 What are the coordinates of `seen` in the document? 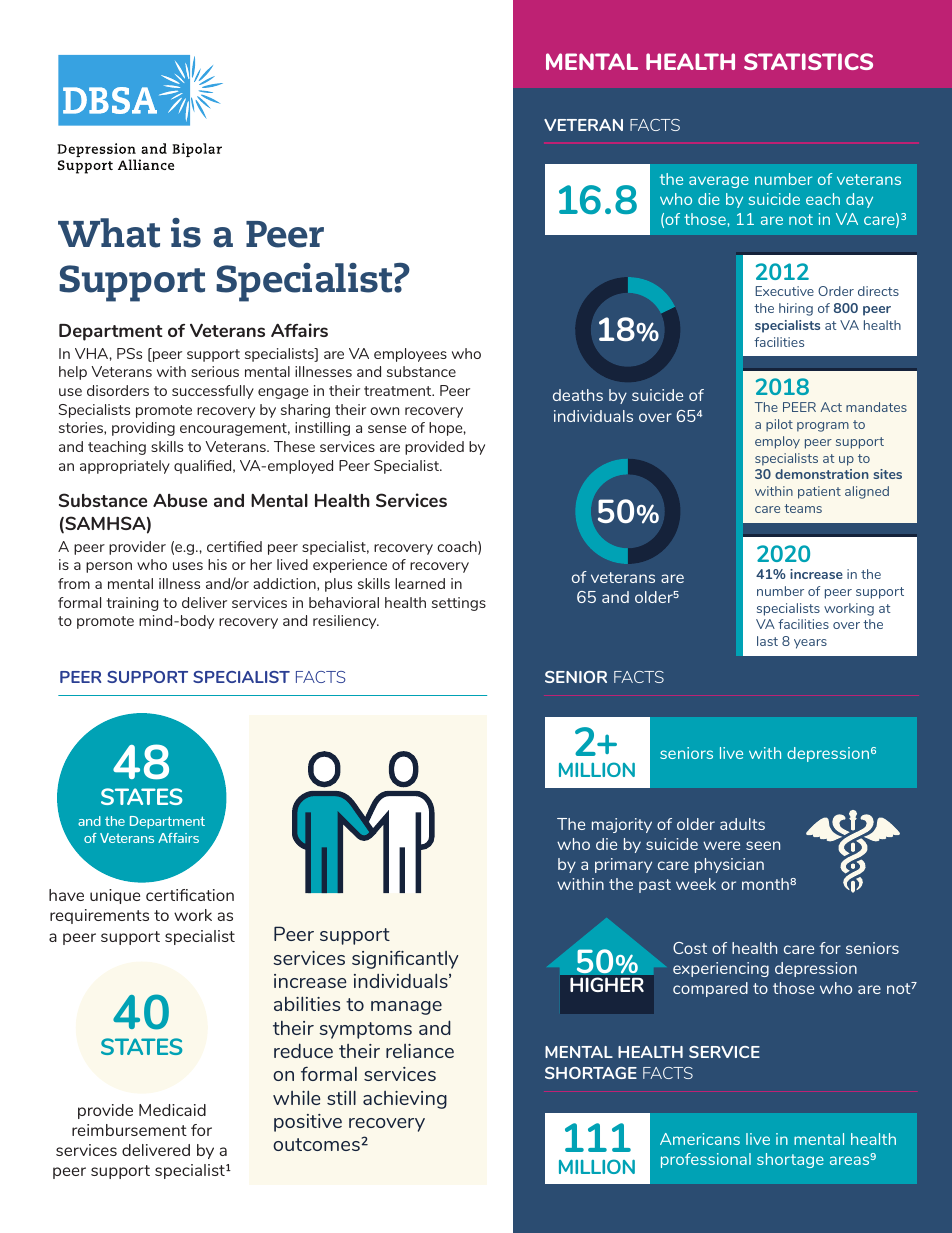 It's located at (763, 845).
